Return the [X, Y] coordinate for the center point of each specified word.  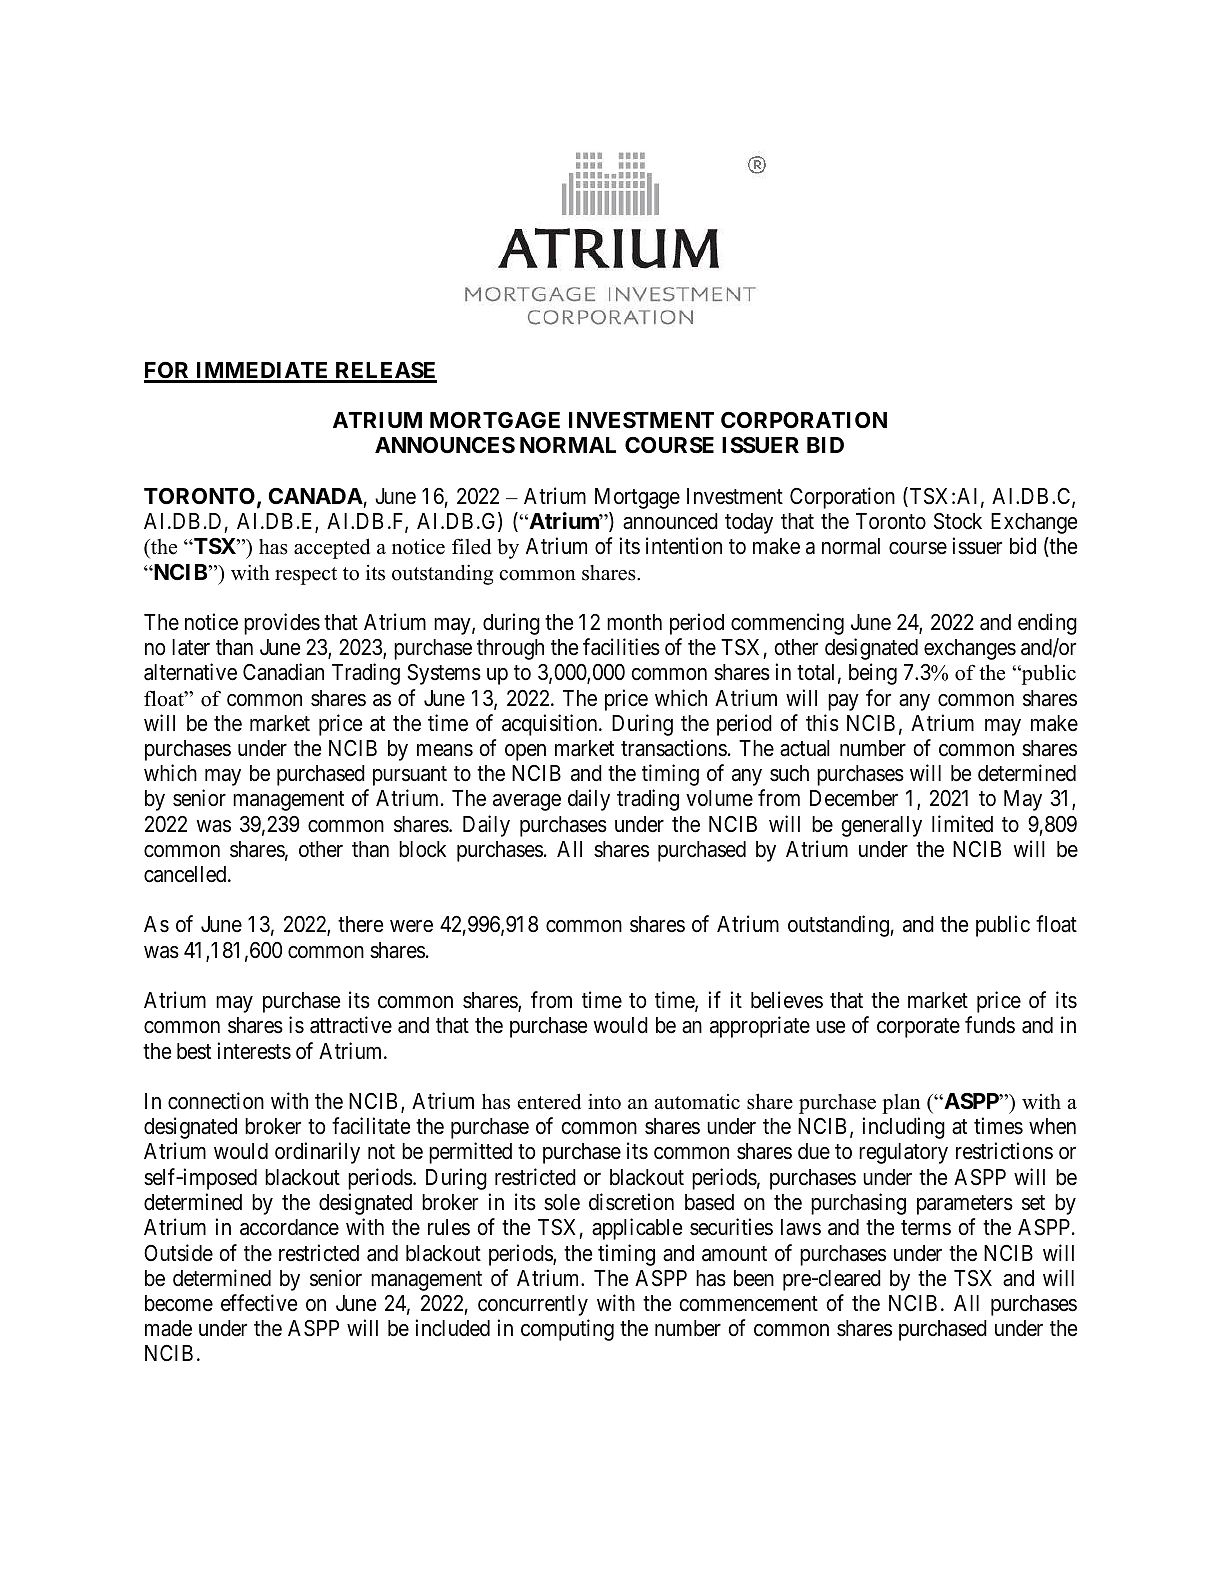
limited [962, 824]
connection [216, 1101]
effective [259, 1303]
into [604, 1101]
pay [843, 702]
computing [567, 1330]
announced [670, 521]
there [360, 924]
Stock [958, 521]
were [411, 926]
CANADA [315, 496]
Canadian [283, 672]
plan [901, 1104]
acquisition [551, 725]
